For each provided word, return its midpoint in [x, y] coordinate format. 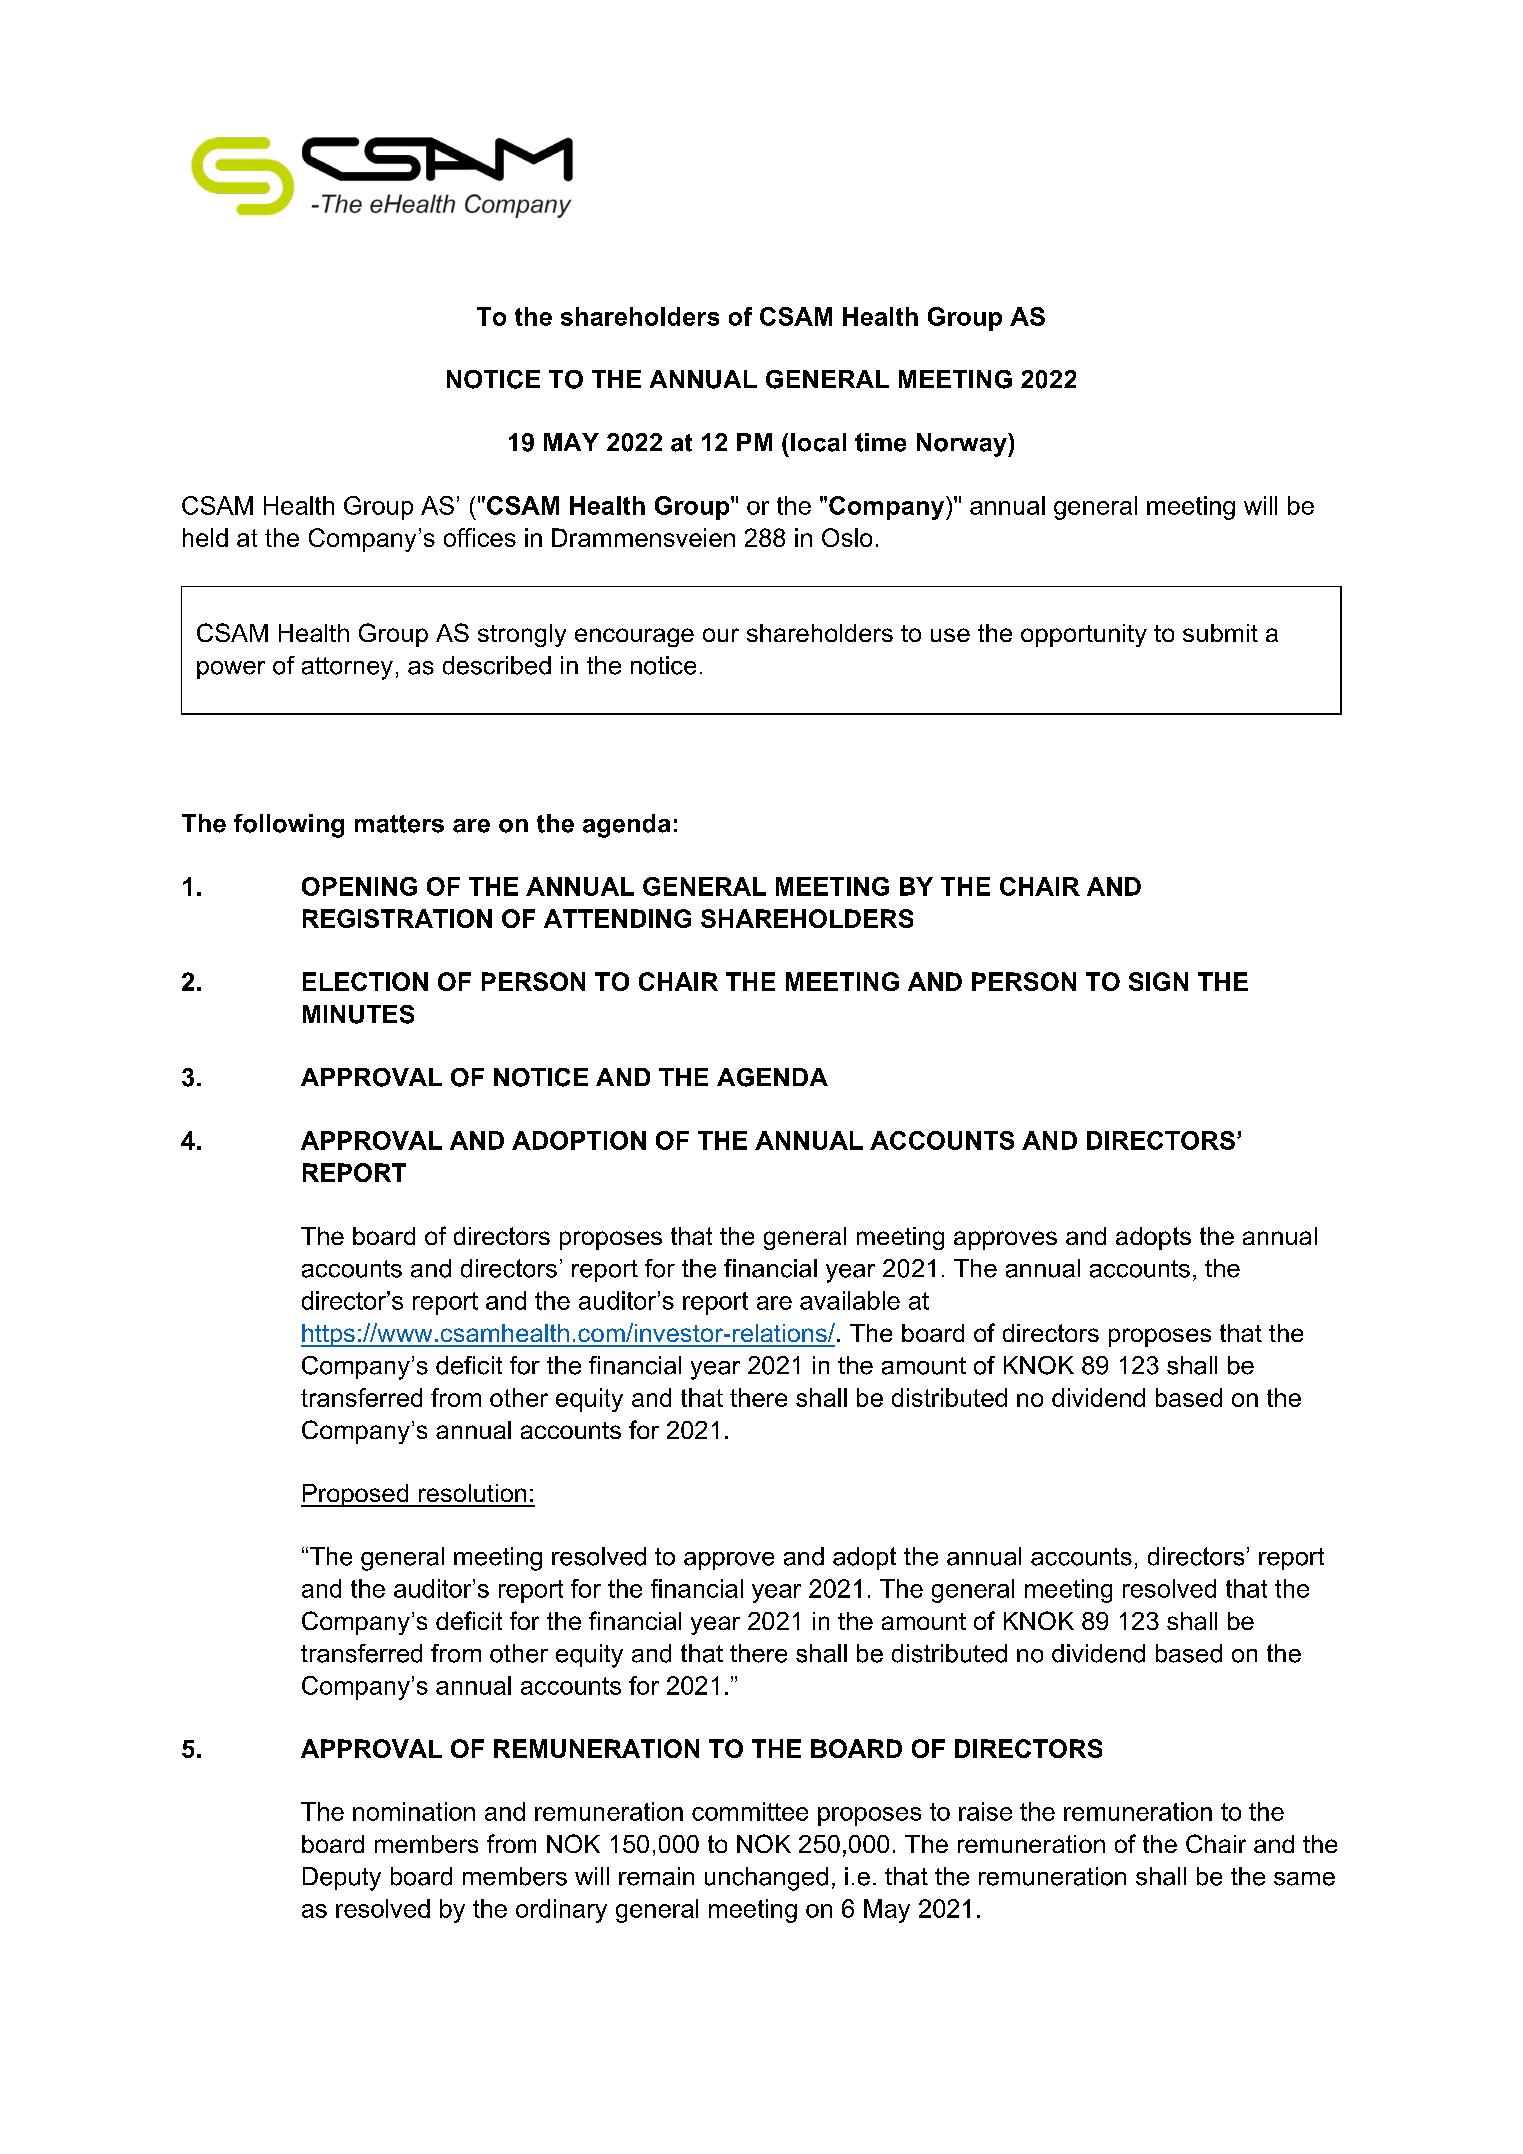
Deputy [342, 1879]
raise [985, 1811]
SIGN [1158, 981]
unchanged [766, 1879]
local [818, 442]
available [850, 1300]
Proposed [356, 1495]
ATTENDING [617, 918]
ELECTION [365, 981]
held [205, 537]
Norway [963, 445]
